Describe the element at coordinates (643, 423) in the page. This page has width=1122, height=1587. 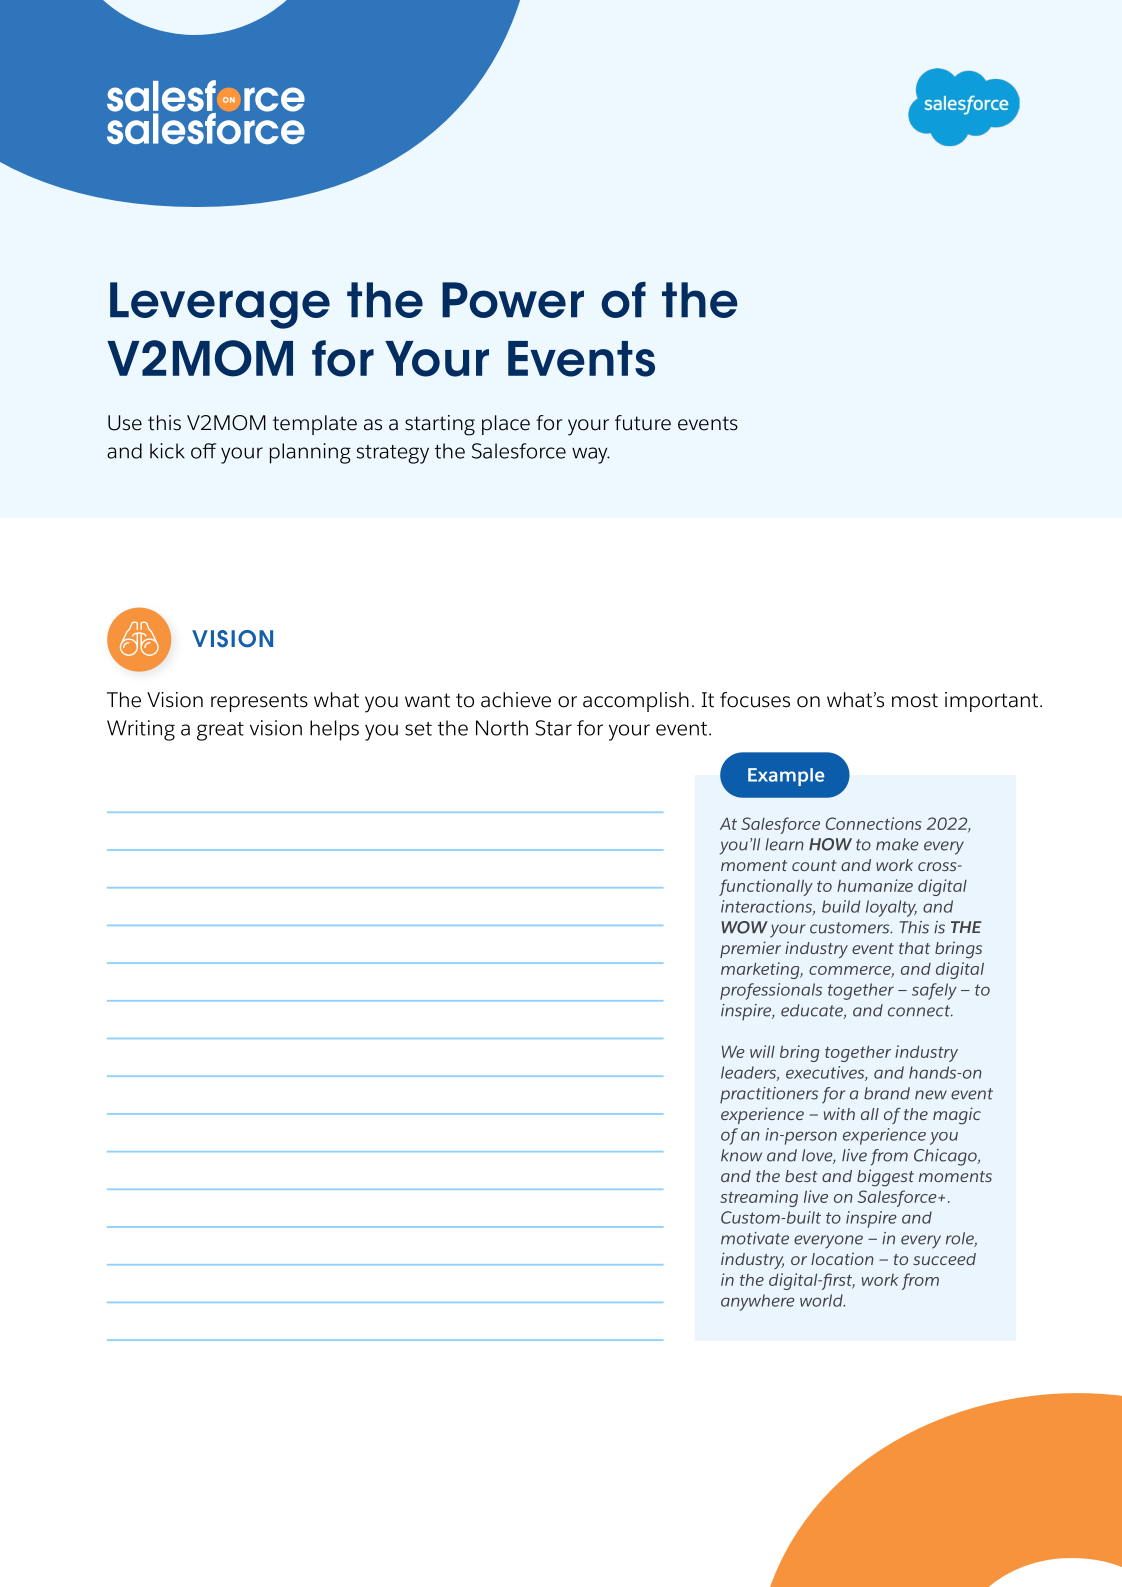
I see `future` at that location.
